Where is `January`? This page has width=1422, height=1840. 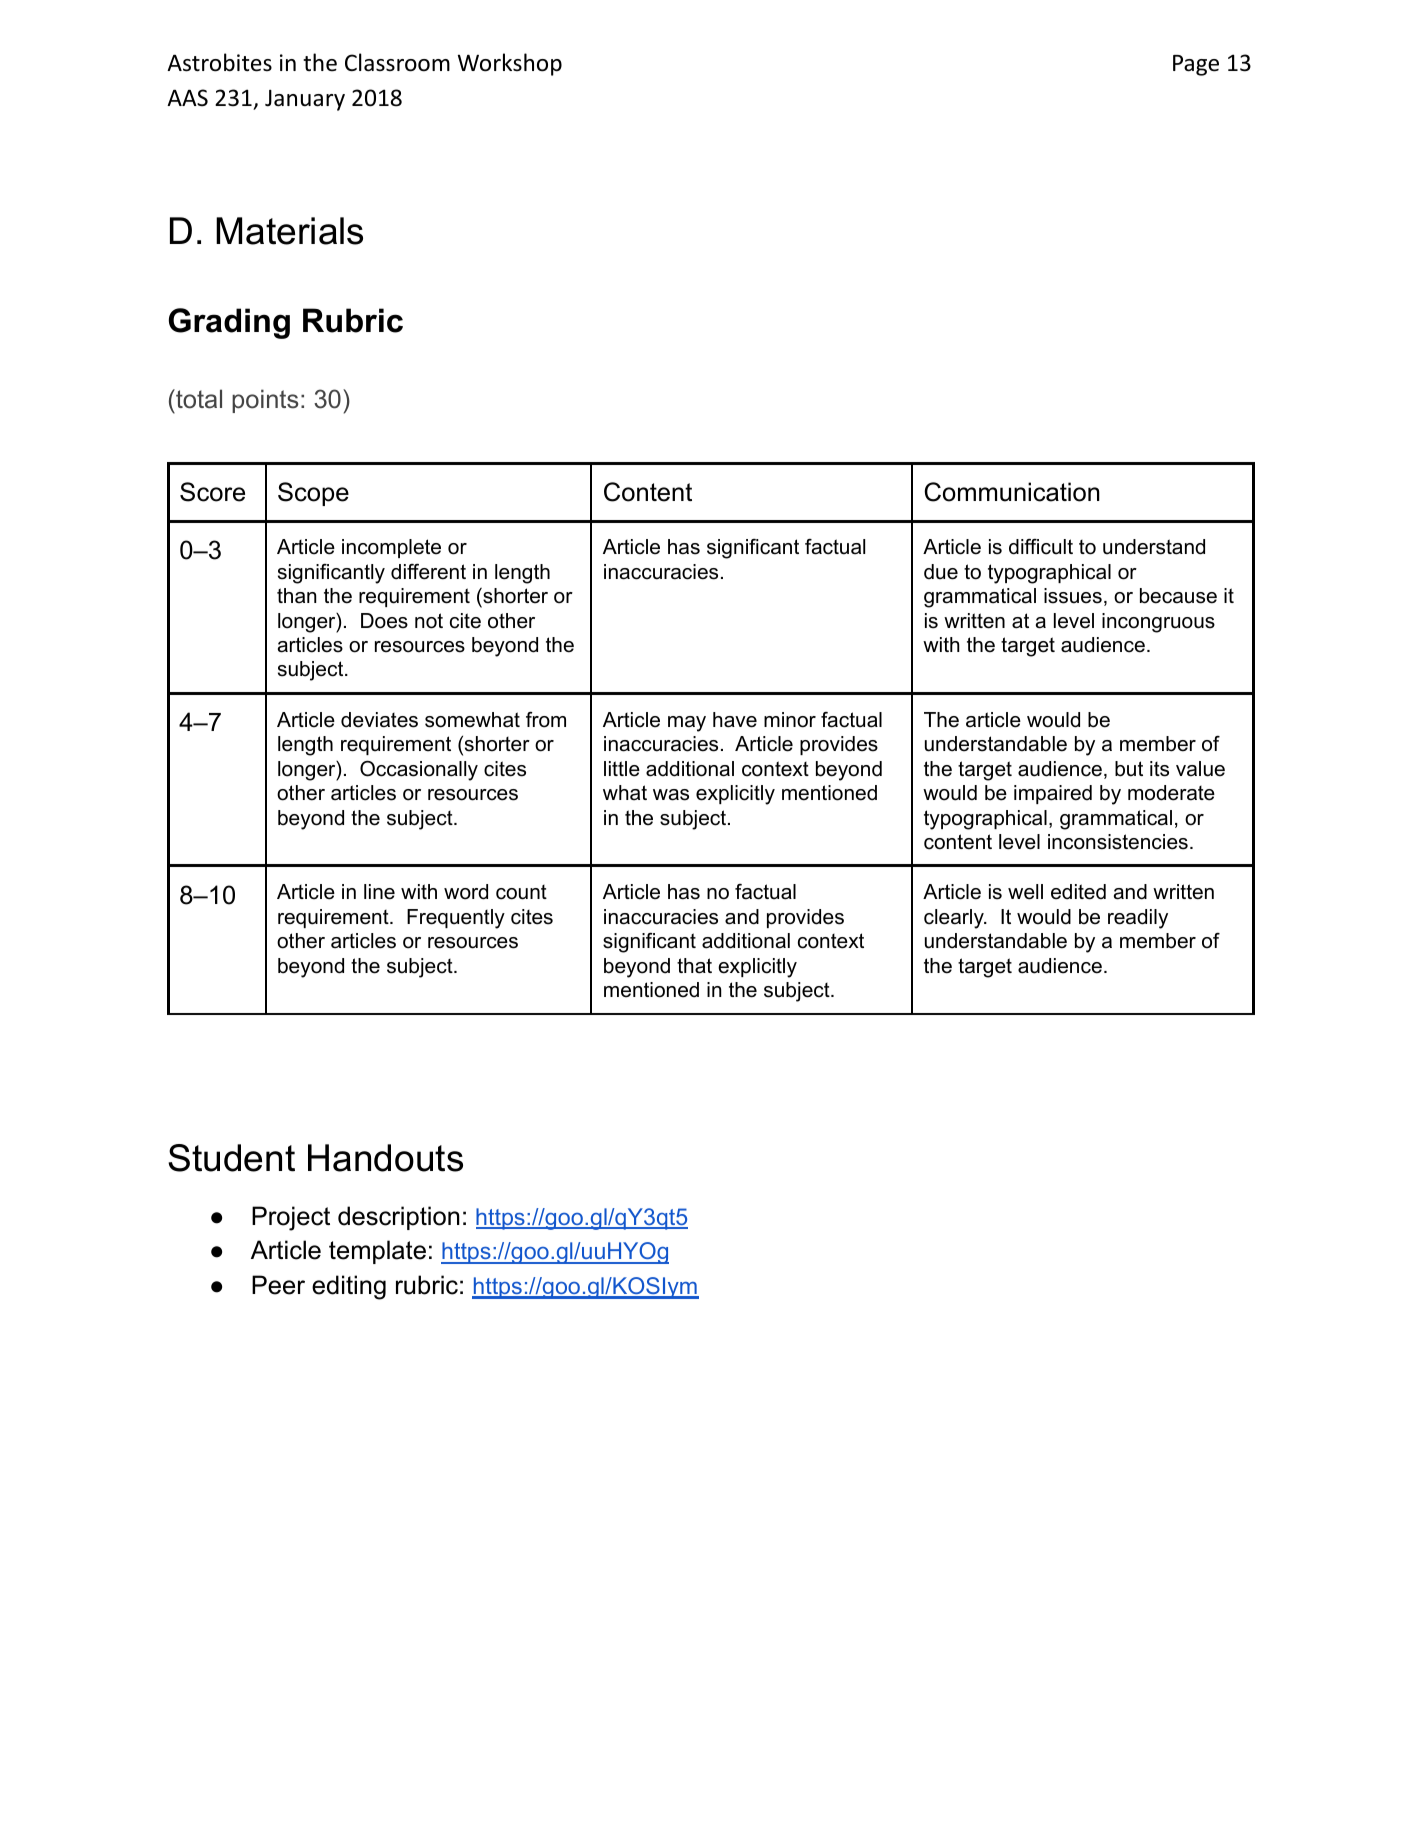
January is located at coordinates (305, 100).
